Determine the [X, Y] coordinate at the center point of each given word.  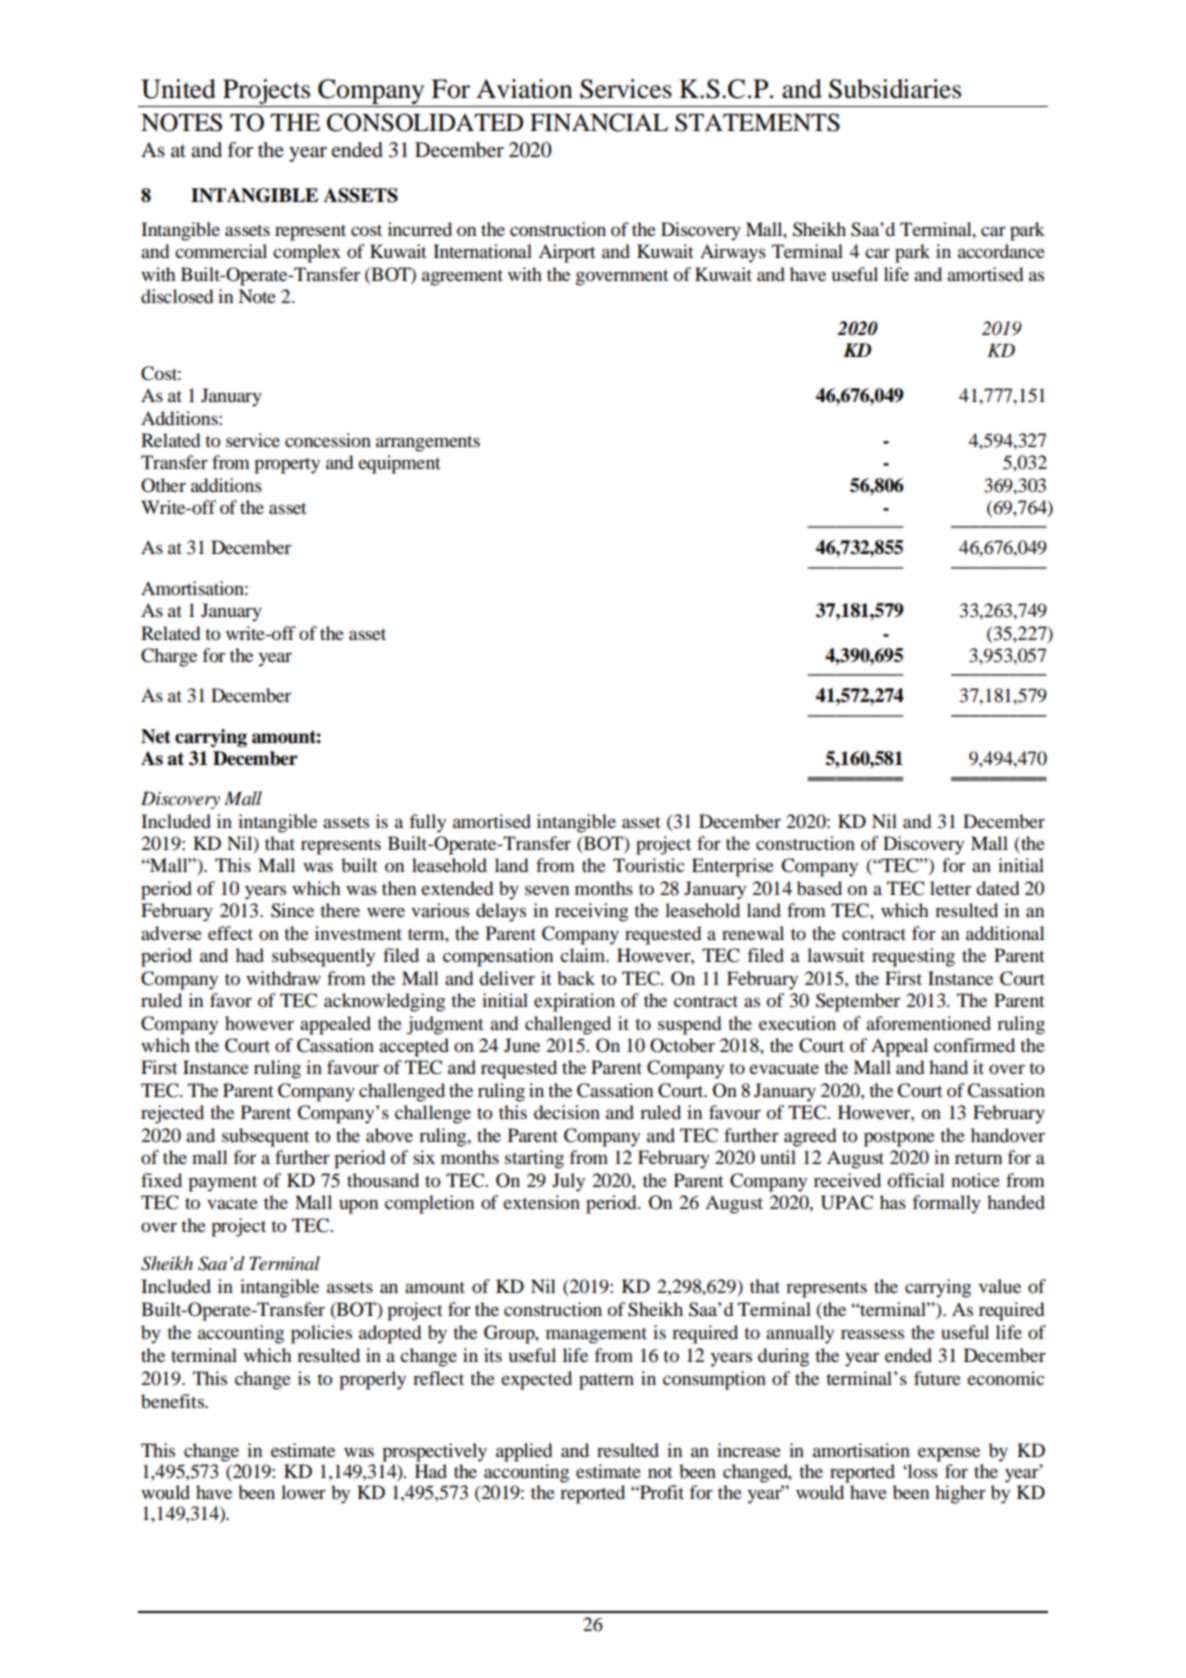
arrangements [428, 444]
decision [567, 1112]
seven [547, 890]
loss [923, 1469]
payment [222, 1183]
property [287, 466]
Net [156, 736]
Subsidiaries [895, 89]
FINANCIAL [599, 122]
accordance [1001, 251]
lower [303, 1492]
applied [524, 1452]
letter [950, 888]
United [178, 89]
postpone [899, 1139]
